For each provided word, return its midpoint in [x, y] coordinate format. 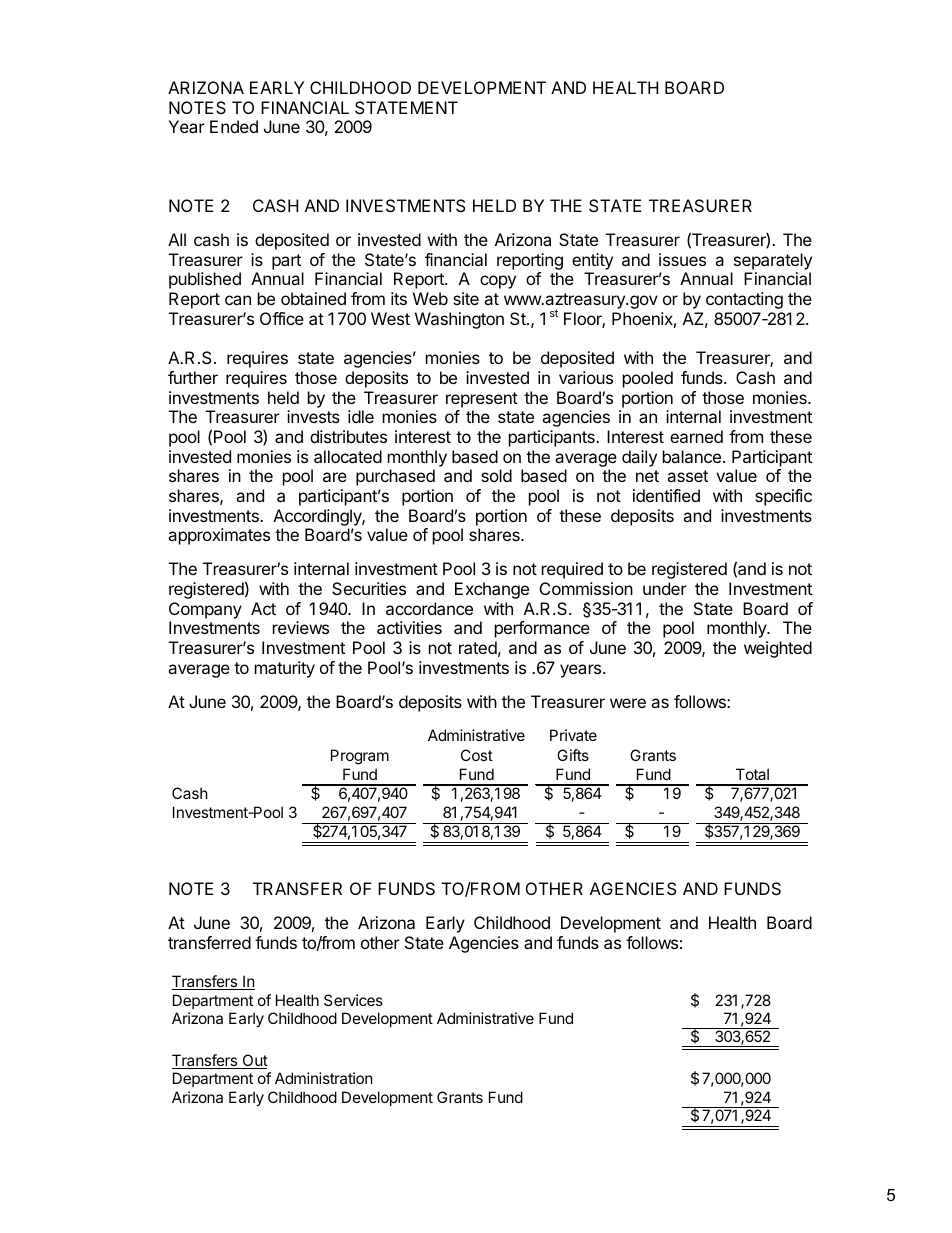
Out [254, 1061]
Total [752, 774]
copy [498, 282]
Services [353, 1000]
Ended [234, 126]
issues [682, 259]
